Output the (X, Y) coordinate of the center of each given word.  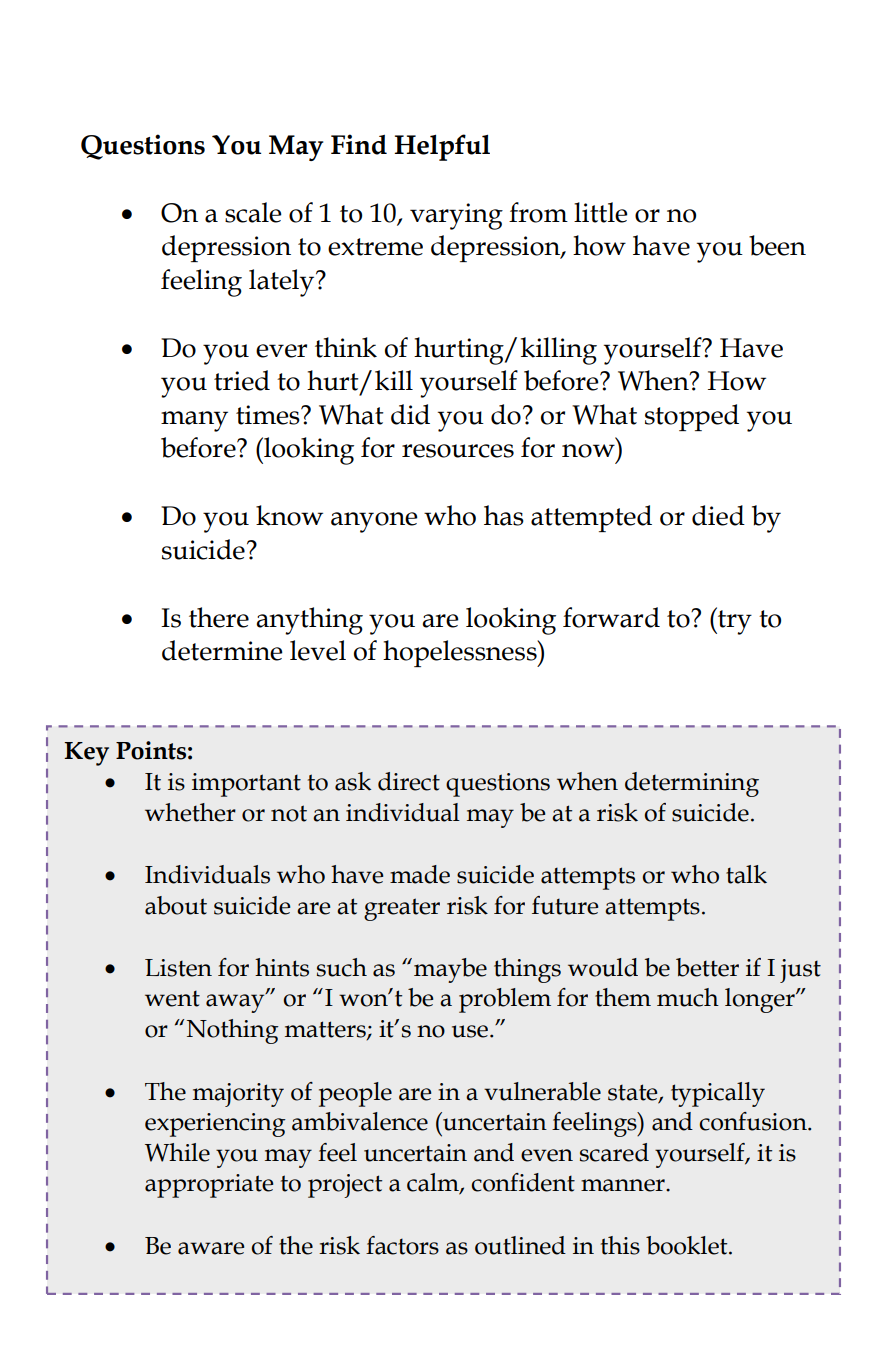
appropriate (209, 1186)
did (410, 414)
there (219, 617)
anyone (374, 522)
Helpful (442, 147)
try (734, 621)
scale (253, 212)
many (194, 421)
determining (692, 784)
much (688, 997)
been (777, 245)
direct (409, 781)
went (172, 998)
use (470, 1031)
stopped (692, 417)
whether (190, 812)
